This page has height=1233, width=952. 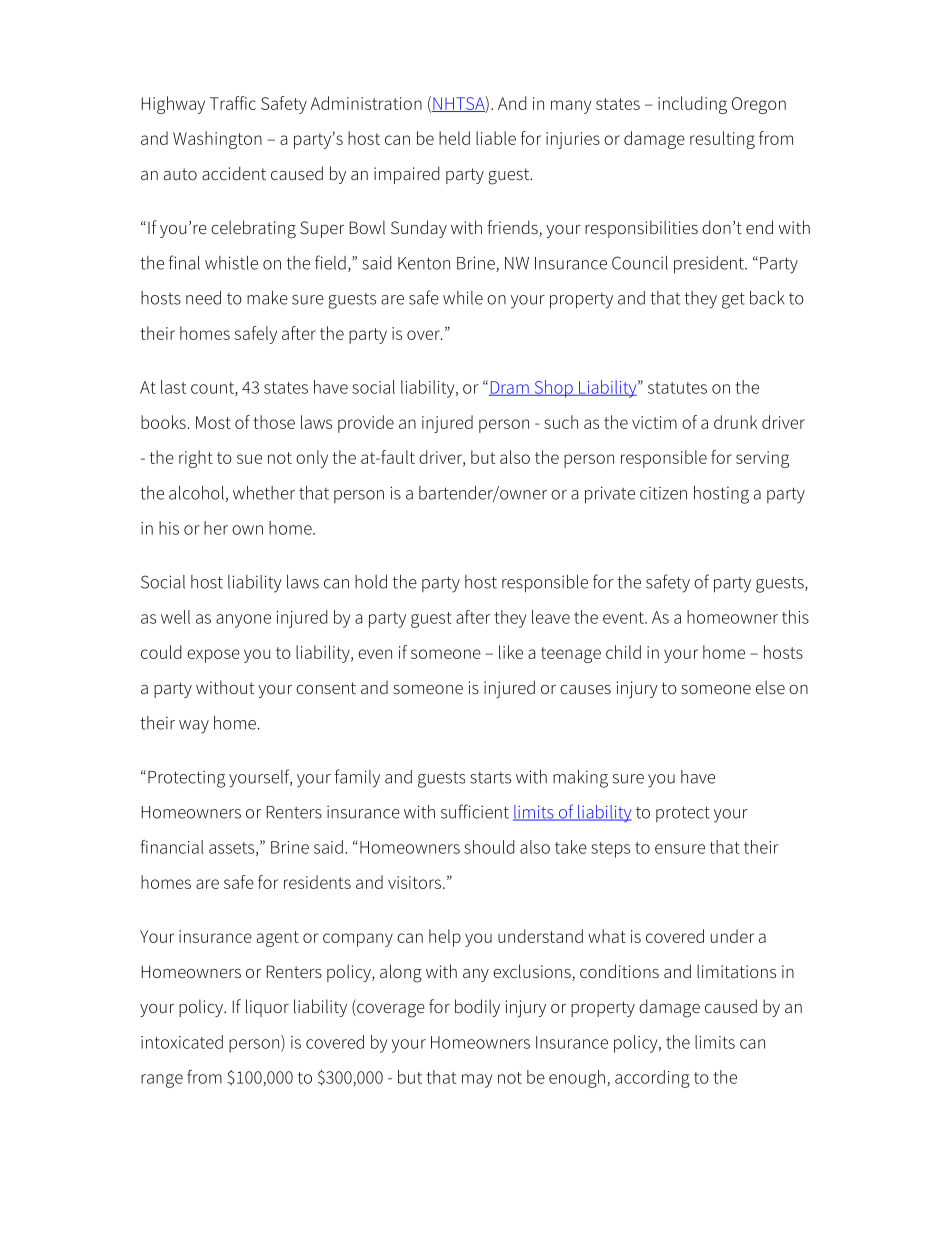 What do you see at coordinates (182, 1042) in the page?
I see `intoxicated` at bounding box center [182, 1042].
